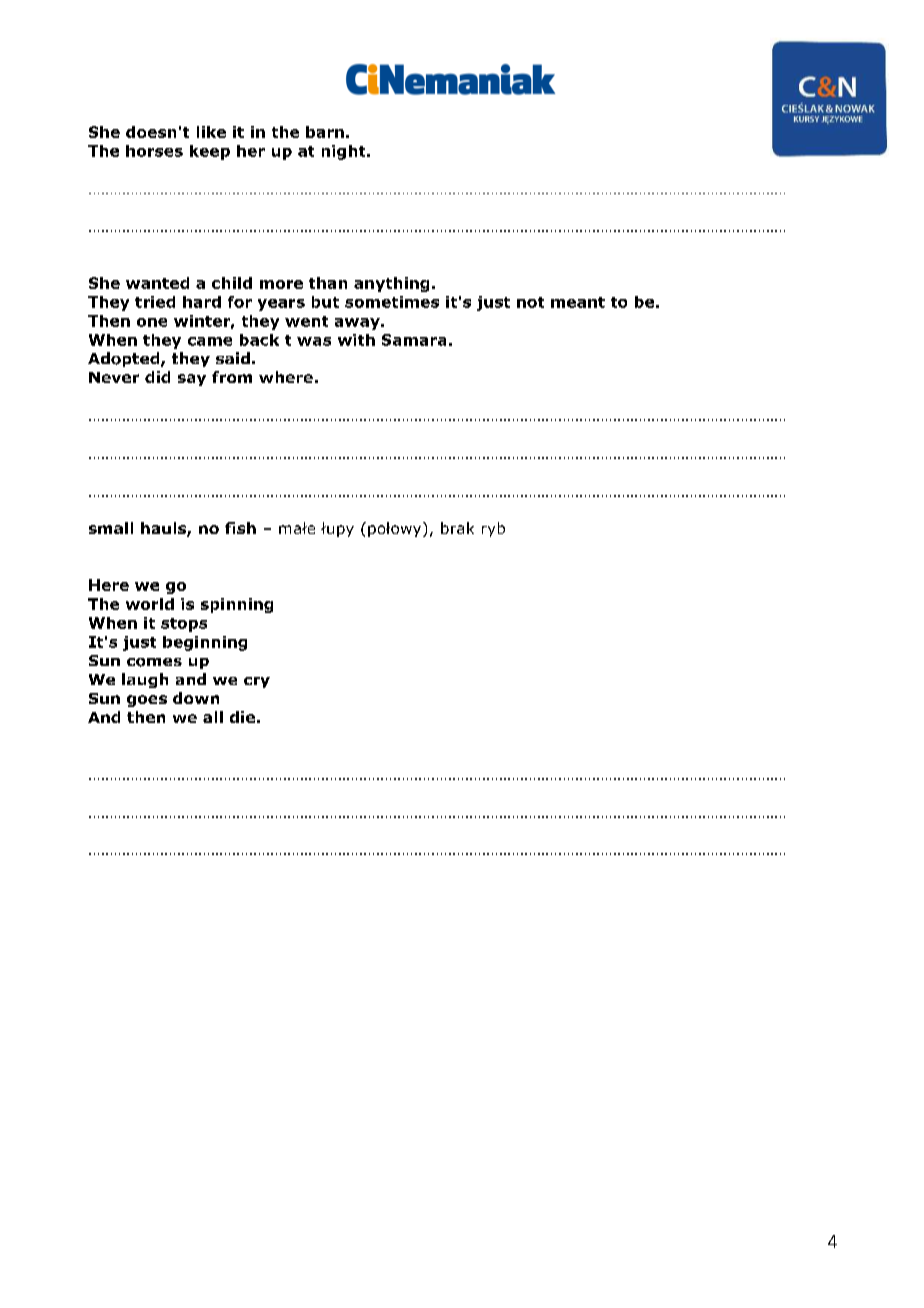 Image resolution: width=924 pixels, height=1308 pixels. What do you see at coordinates (242, 717) in the page?
I see `die` at bounding box center [242, 717].
